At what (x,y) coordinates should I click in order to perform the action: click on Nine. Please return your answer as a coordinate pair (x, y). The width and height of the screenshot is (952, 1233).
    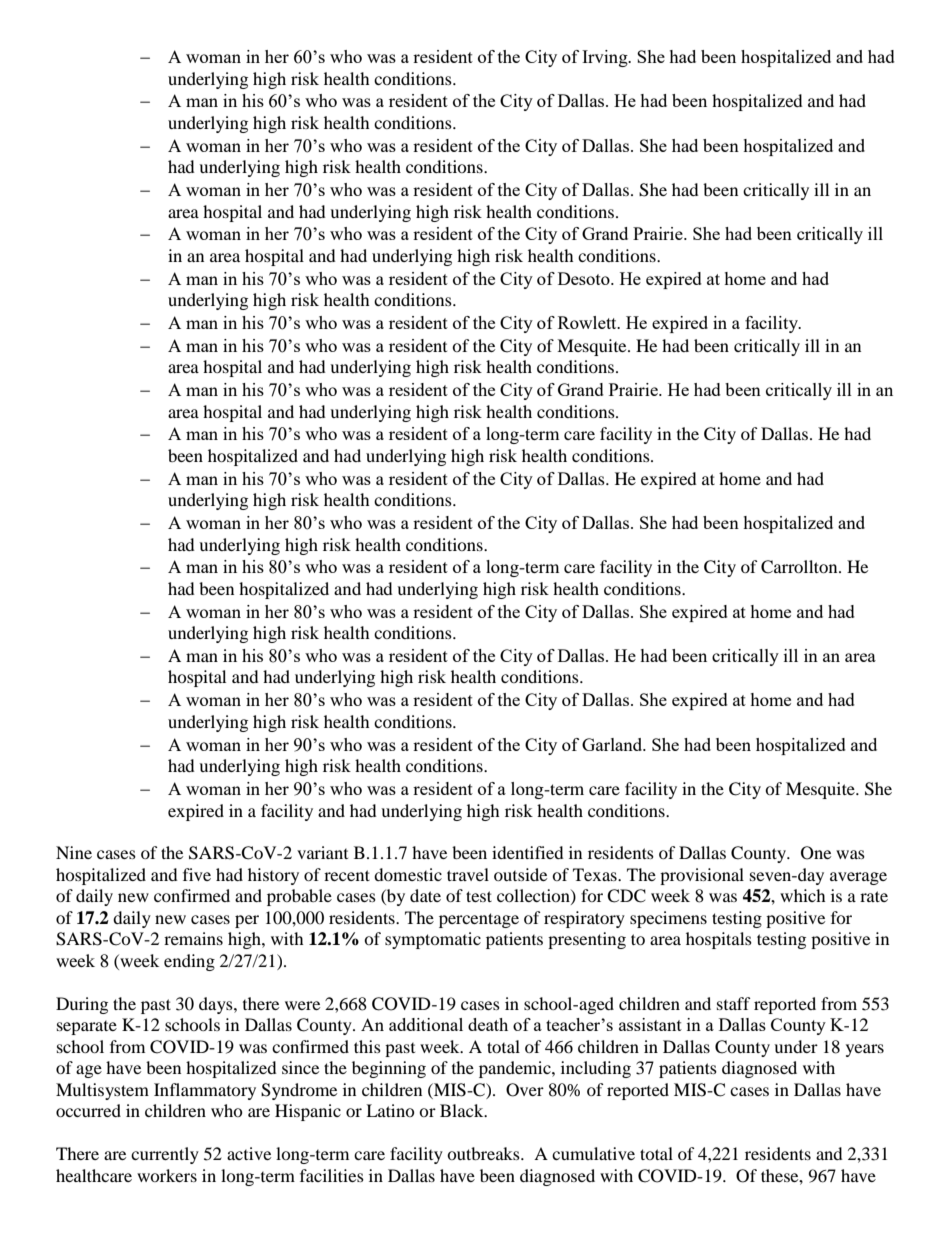
    Looking at the image, I should click on (74, 852).
